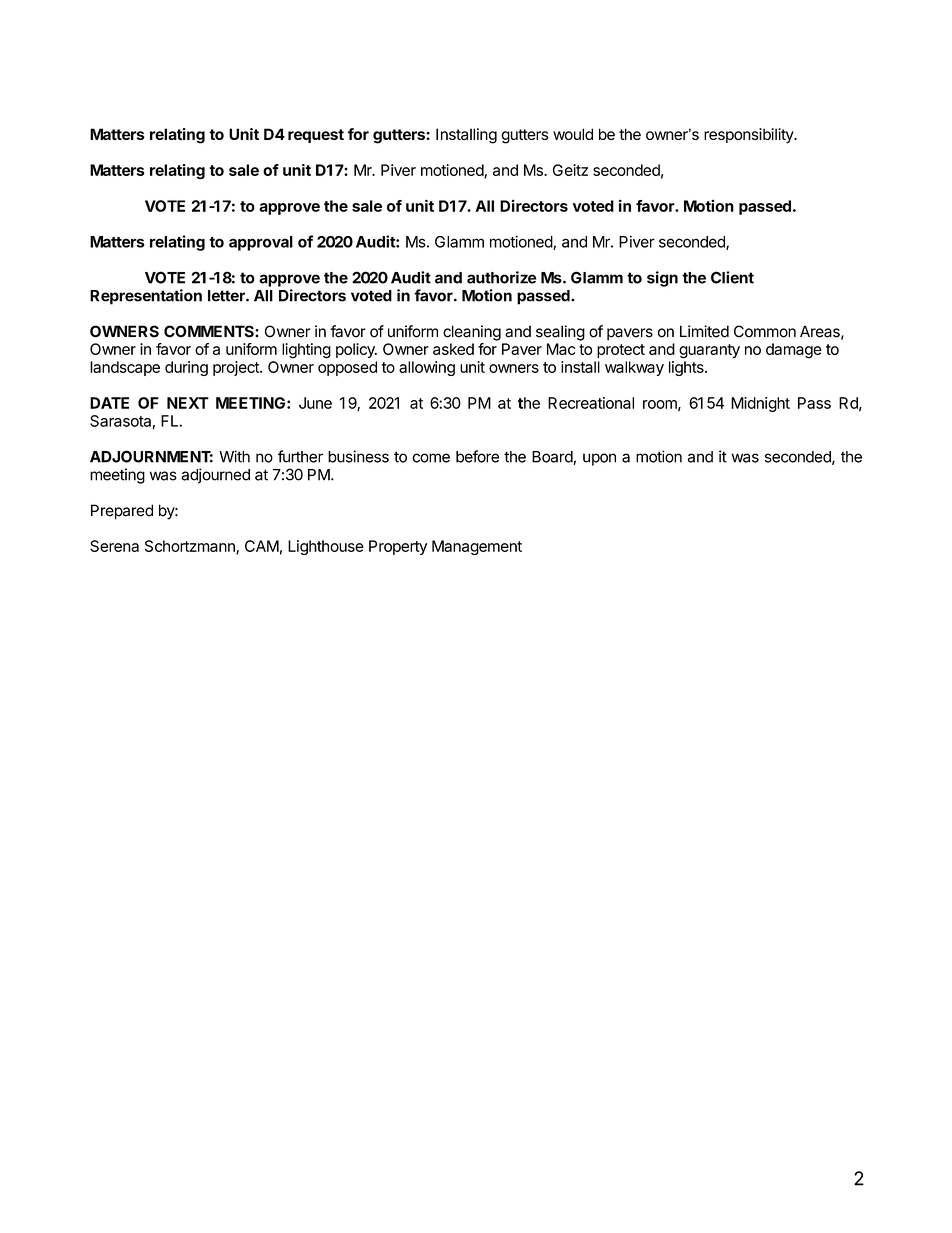  What do you see at coordinates (749, 136) in the screenshot?
I see `responsibility` at bounding box center [749, 136].
